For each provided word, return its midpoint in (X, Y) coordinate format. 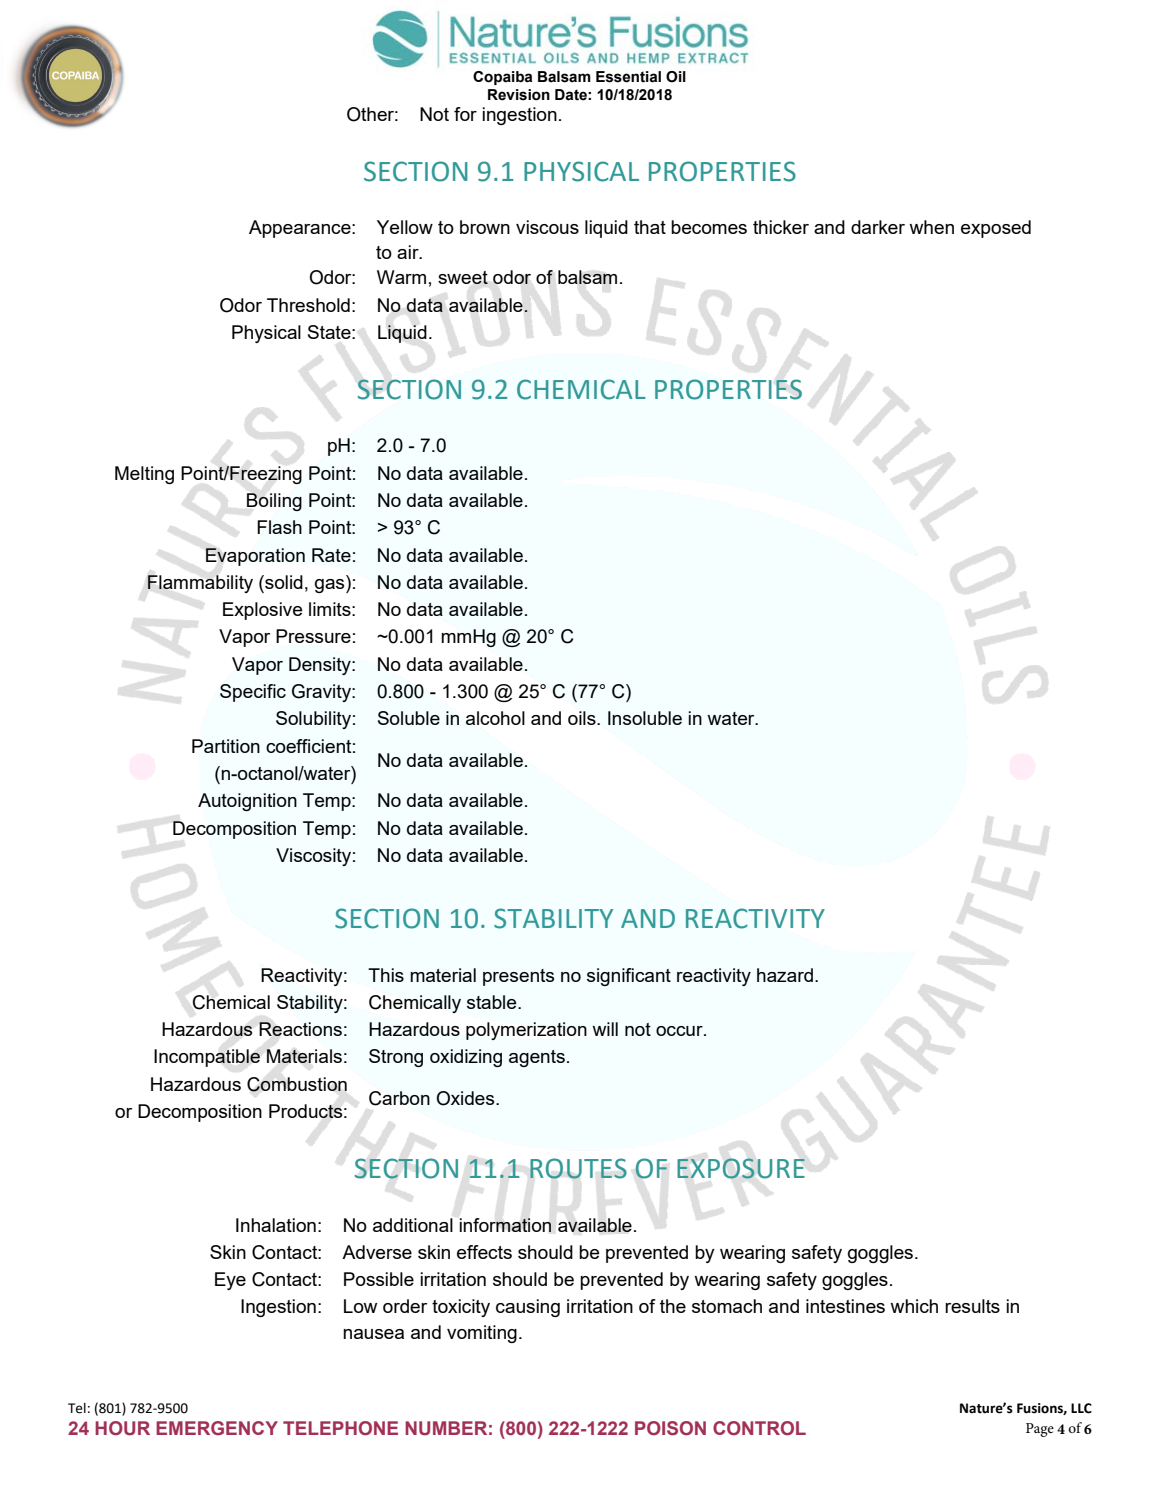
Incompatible (207, 1058)
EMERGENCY (217, 1428)
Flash (279, 527)
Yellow (405, 227)
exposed (996, 229)
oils (583, 718)
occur (680, 1031)
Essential (628, 77)
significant (629, 977)
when (931, 227)
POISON (670, 1428)
